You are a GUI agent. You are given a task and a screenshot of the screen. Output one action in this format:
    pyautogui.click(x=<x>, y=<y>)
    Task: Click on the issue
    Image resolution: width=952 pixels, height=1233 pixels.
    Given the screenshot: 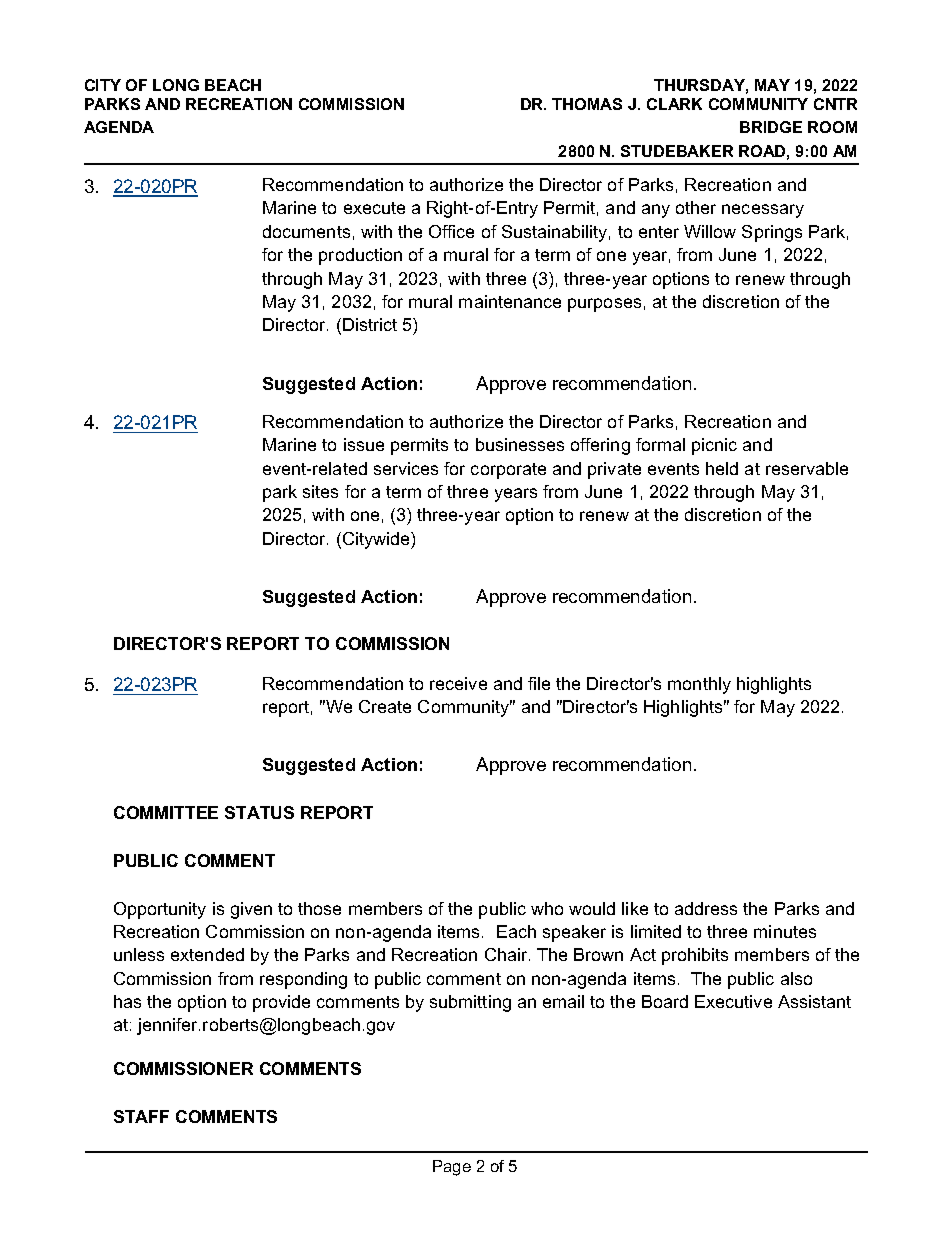 What is the action you would take?
    pyautogui.click(x=364, y=444)
